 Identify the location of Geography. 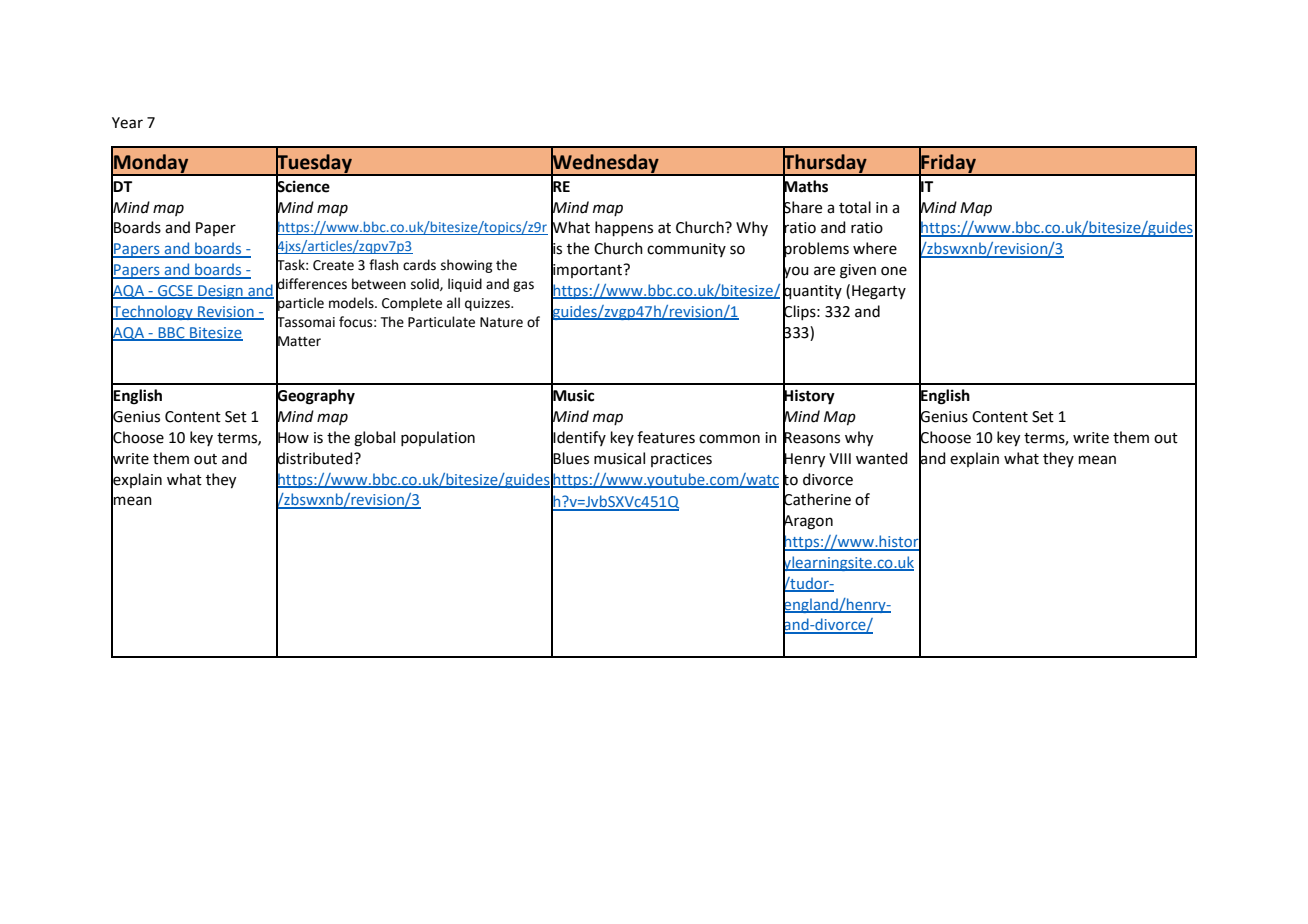
(315, 397).
